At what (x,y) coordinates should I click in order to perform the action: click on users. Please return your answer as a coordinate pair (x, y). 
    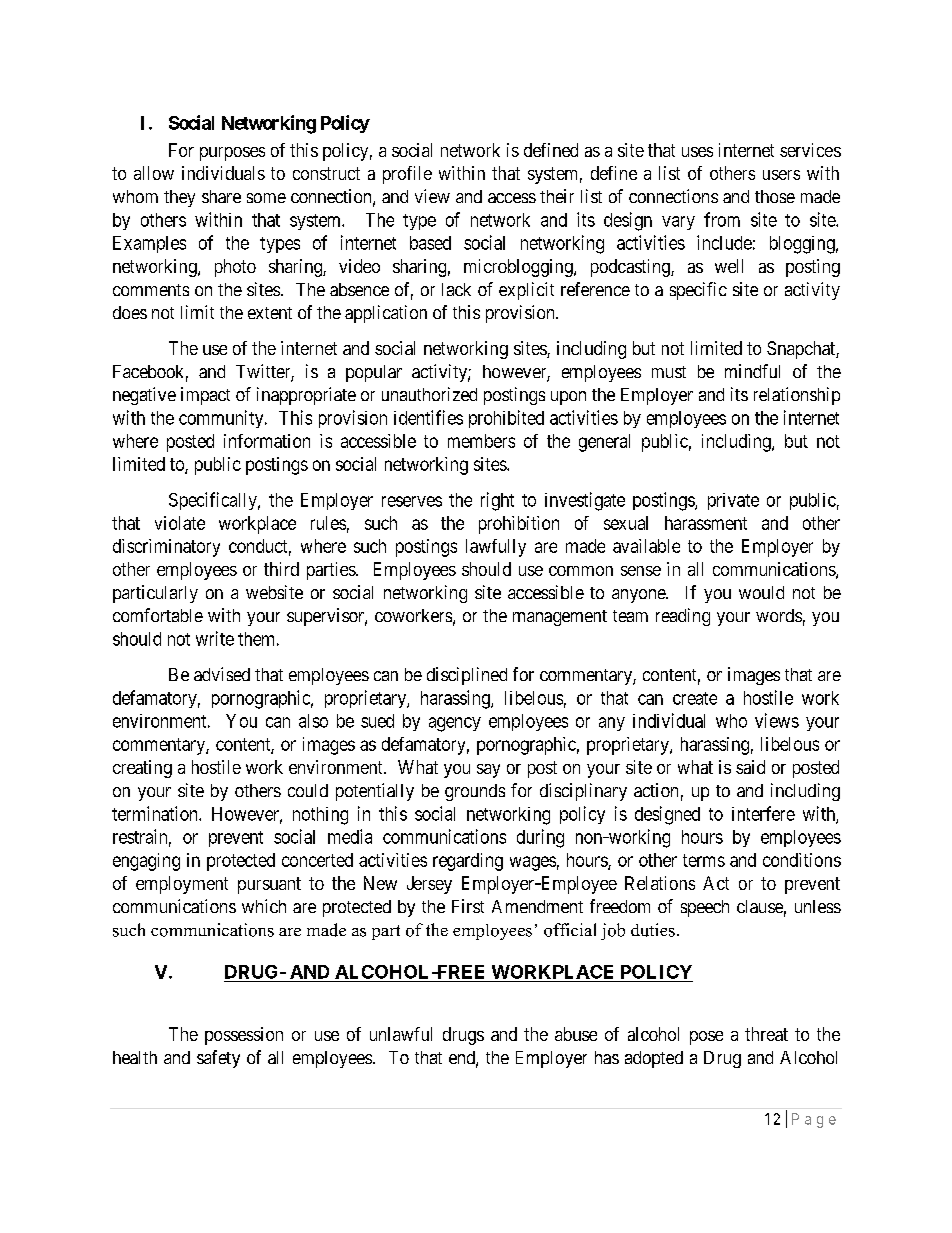
    Looking at the image, I should click on (781, 175).
